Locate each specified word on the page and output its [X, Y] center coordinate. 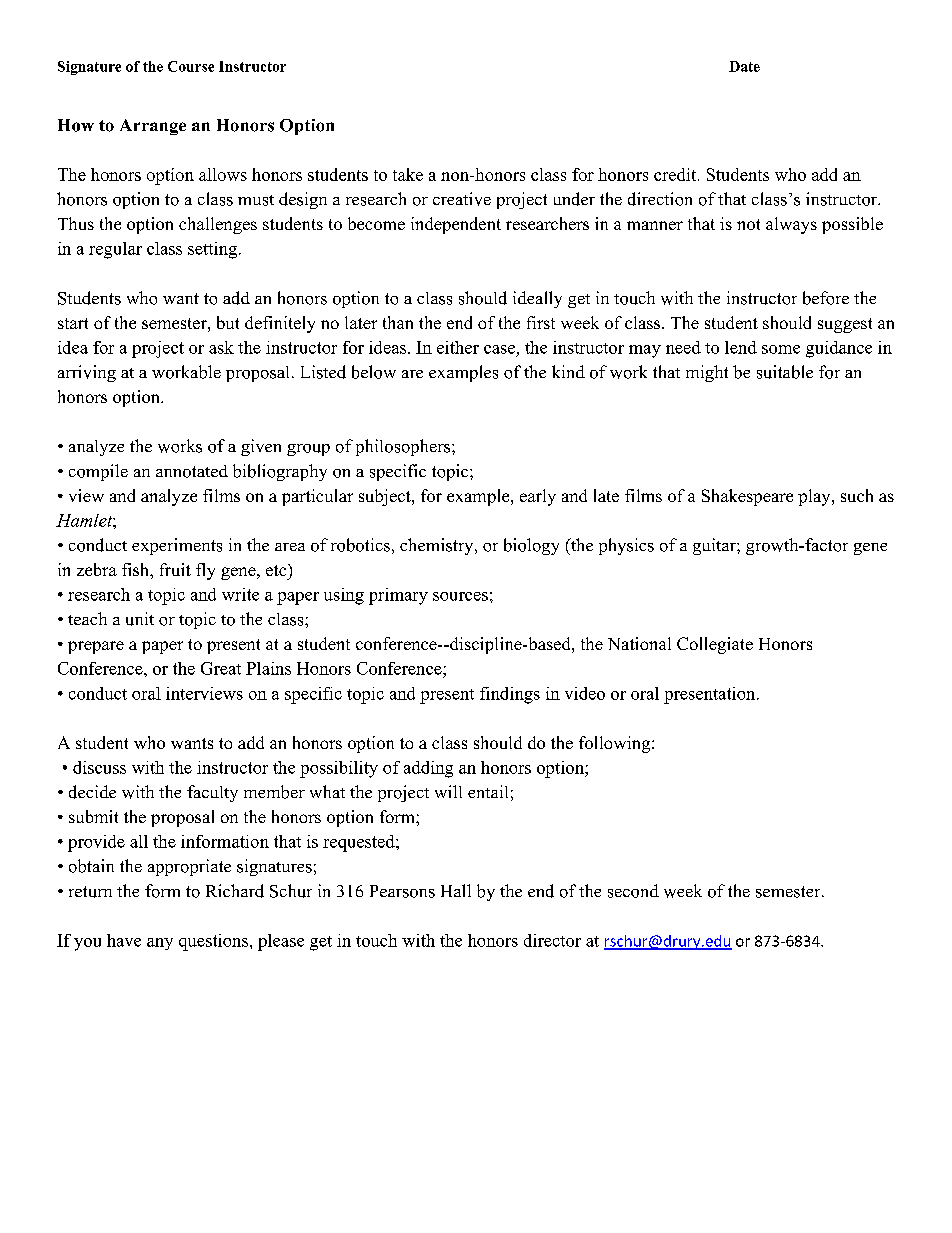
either [458, 347]
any [160, 944]
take [408, 174]
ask [221, 347]
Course [191, 66]
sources [460, 596]
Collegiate [715, 645]
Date [744, 66]
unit [140, 619]
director [552, 940]
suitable [785, 372]
